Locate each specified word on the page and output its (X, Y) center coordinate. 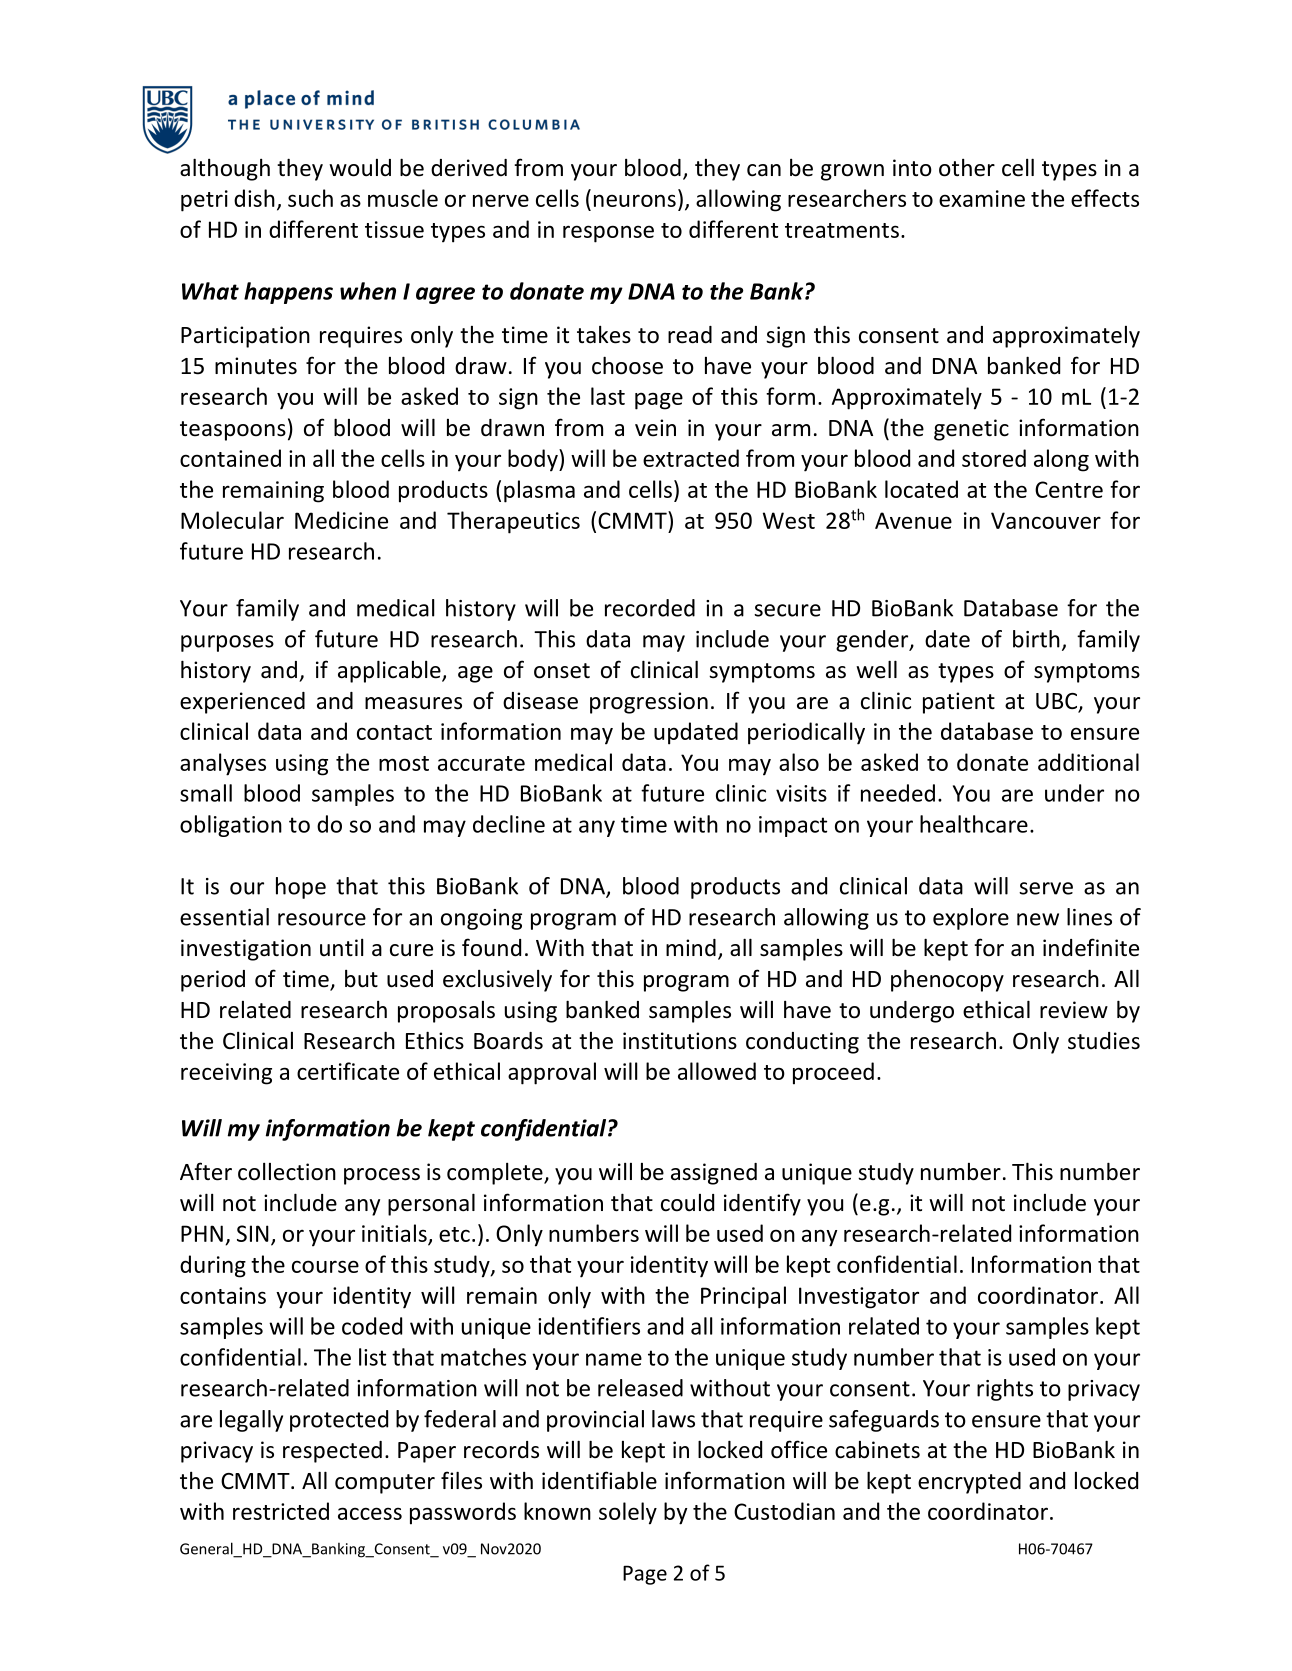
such (310, 198)
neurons (635, 200)
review (1074, 1010)
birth (1036, 639)
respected (332, 1452)
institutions (680, 1041)
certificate (348, 1071)
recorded (650, 608)
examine (982, 198)
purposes (227, 643)
